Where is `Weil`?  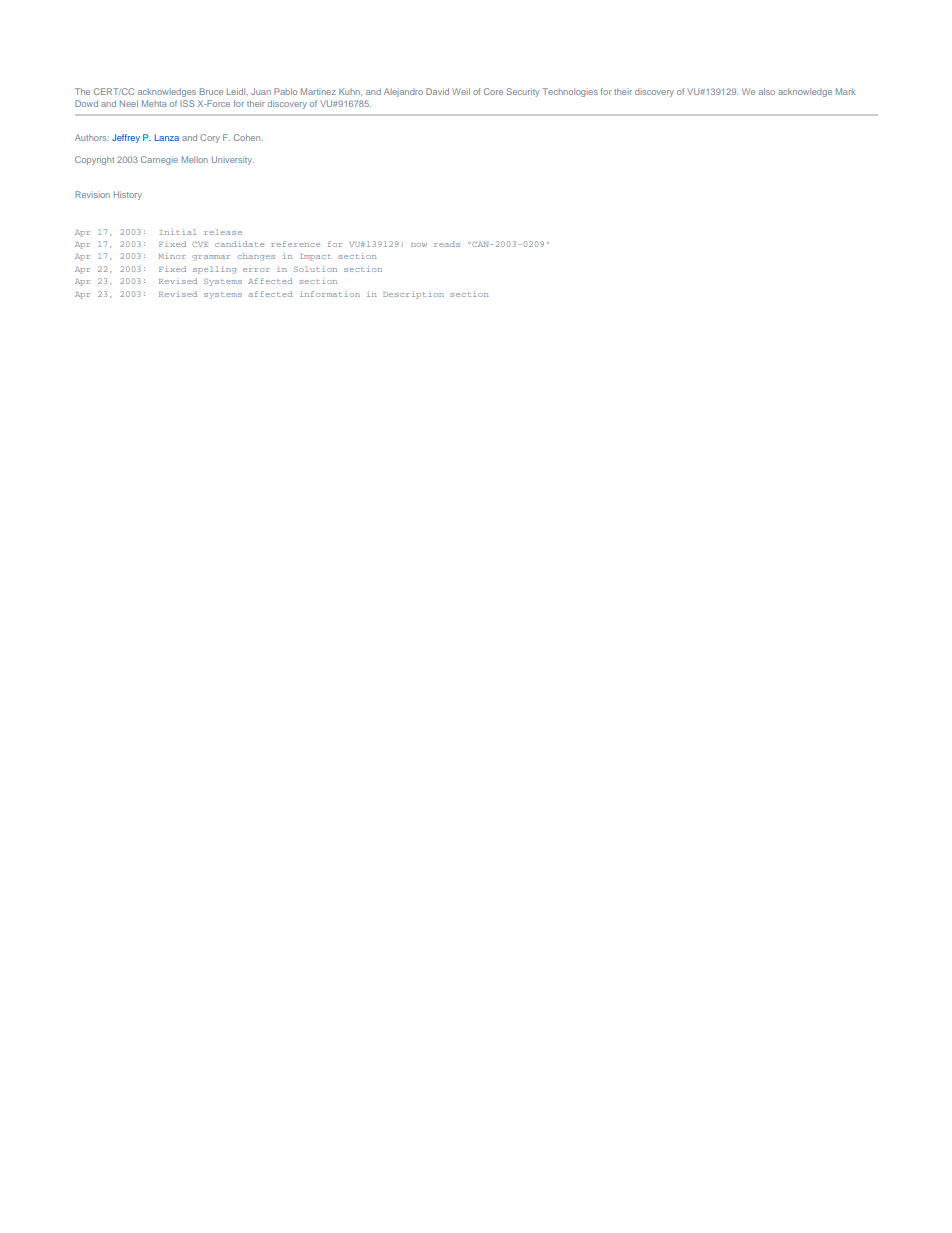
Weil is located at coordinates (461, 91).
